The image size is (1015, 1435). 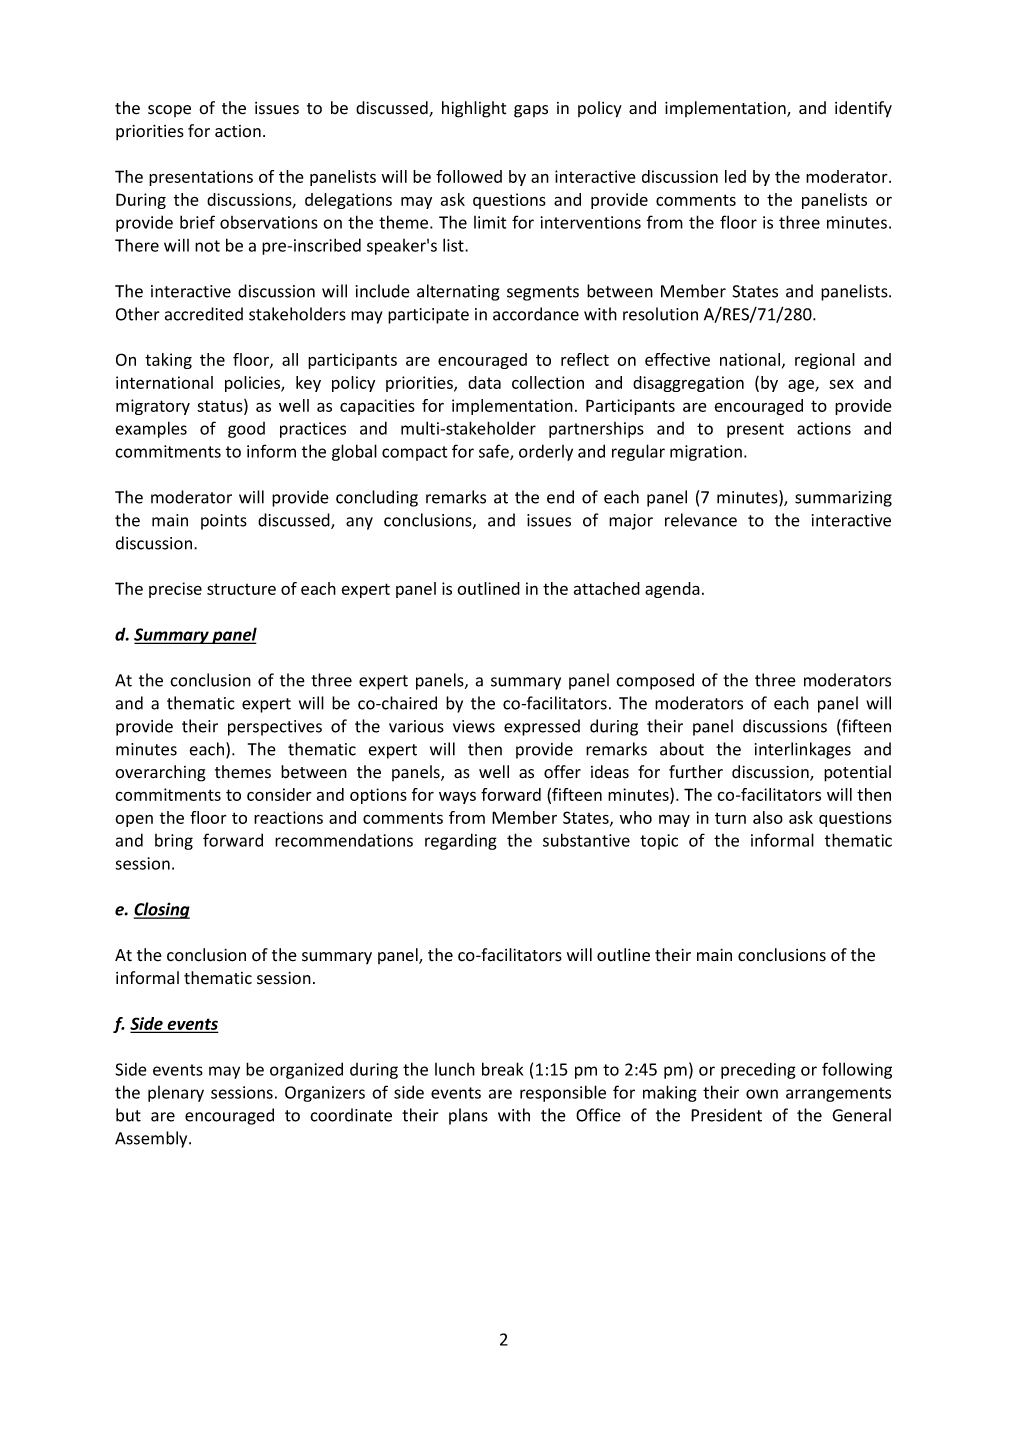 I want to click on regarding, so click(x=461, y=841).
